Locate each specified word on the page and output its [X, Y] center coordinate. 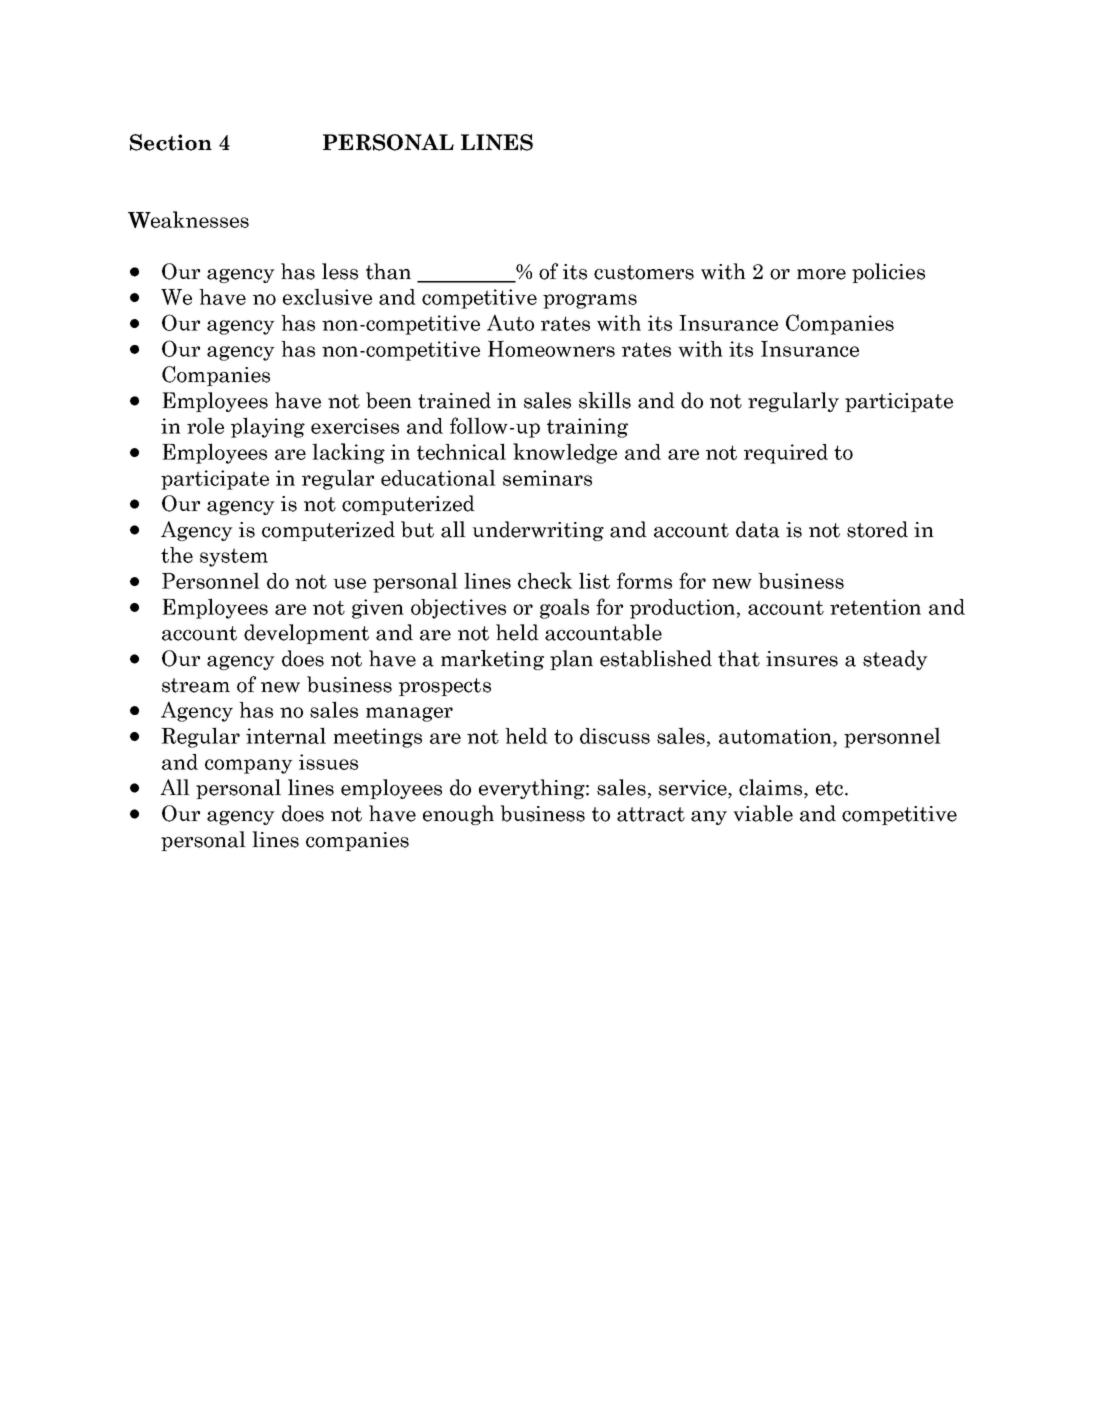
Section [171, 142]
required [786, 454]
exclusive [327, 296]
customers [644, 272]
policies [888, 273]
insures [802, 659]
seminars [547, 478]
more [821, 274]
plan [571, 660]
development [306, 634]
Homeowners [551, 349]
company [249, 766]
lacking [348, 453]
